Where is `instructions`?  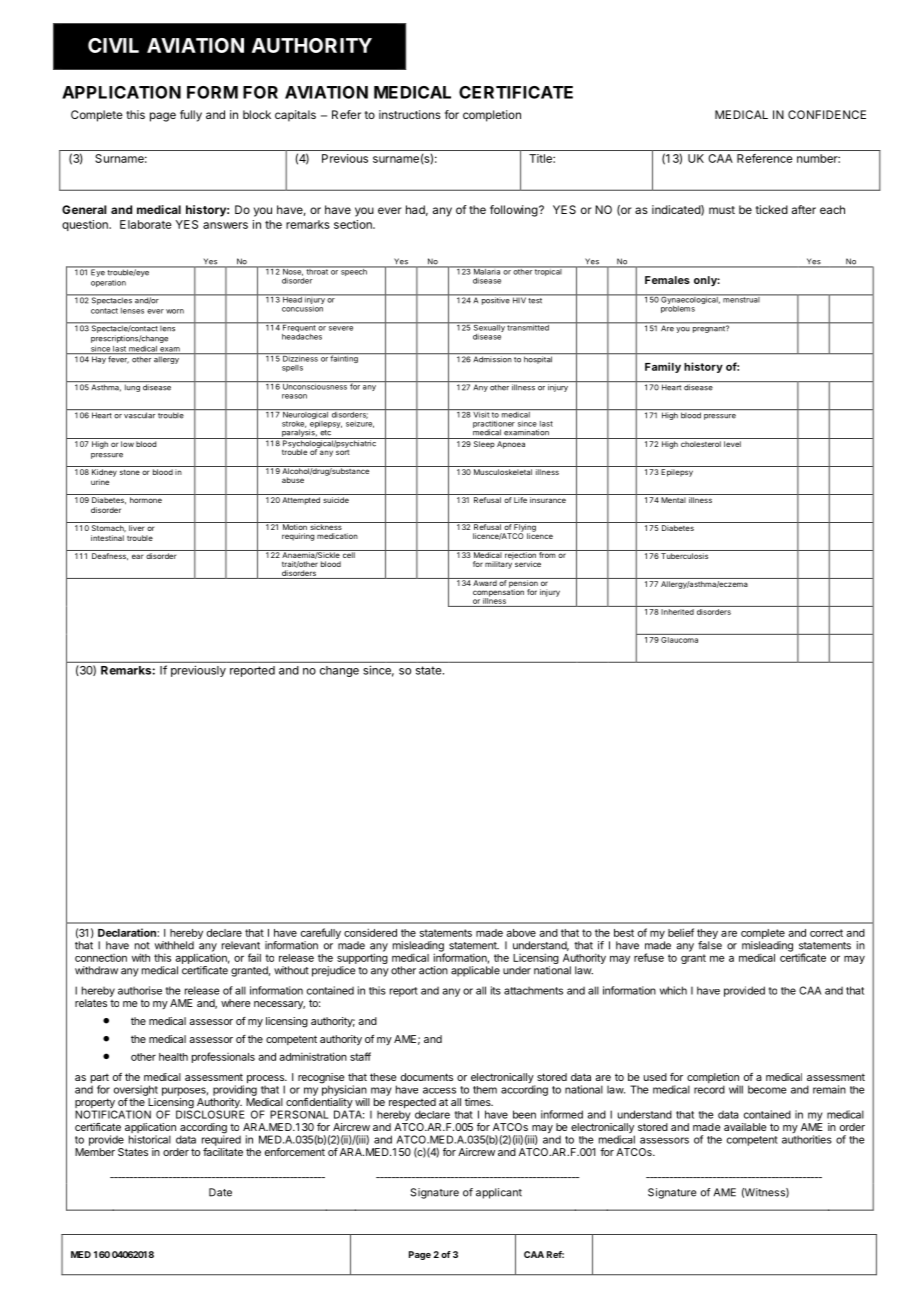
instructions is located at coordinates (410, 114).
